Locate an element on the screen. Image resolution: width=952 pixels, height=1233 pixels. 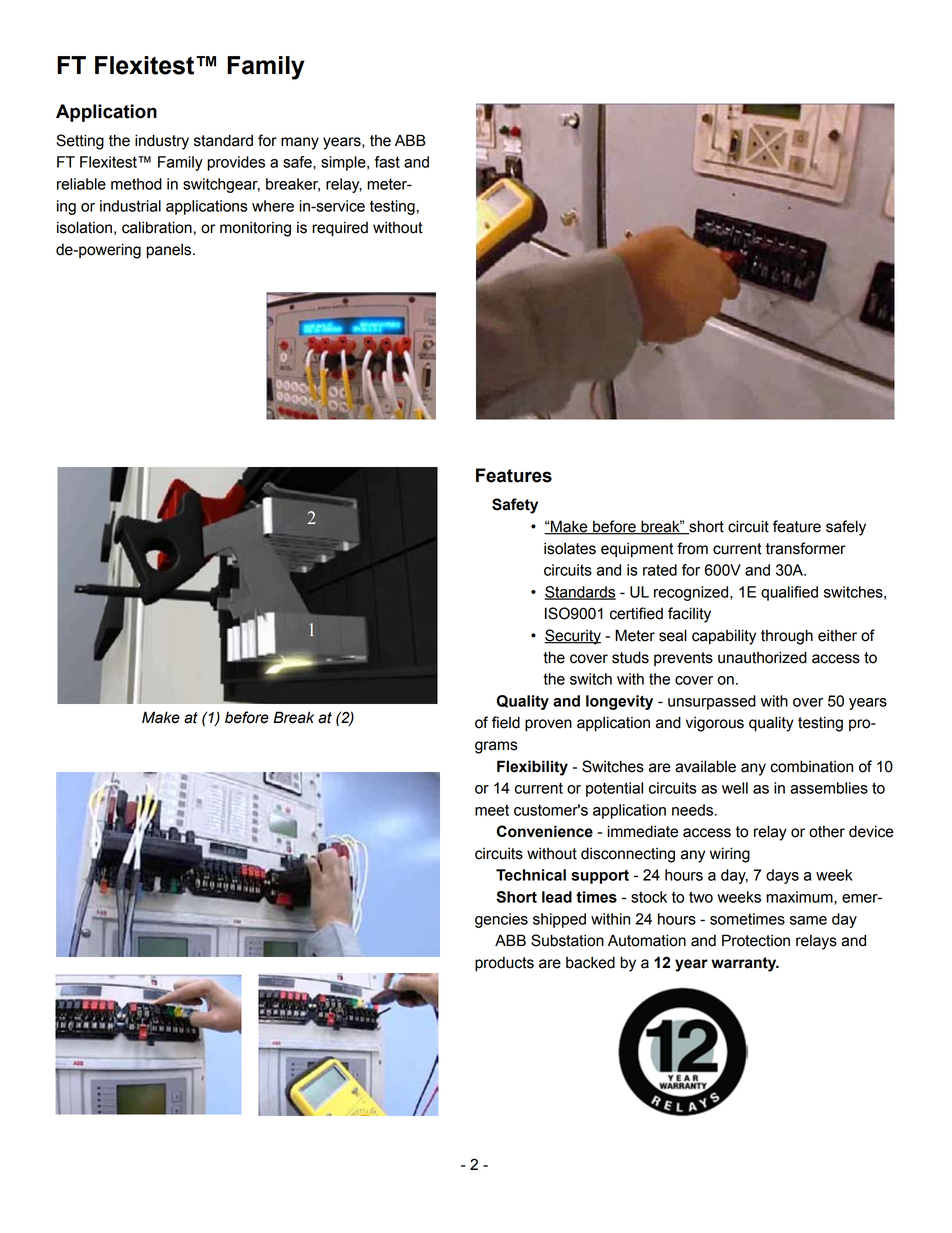
isolates is located at coordinates (570, 548).
